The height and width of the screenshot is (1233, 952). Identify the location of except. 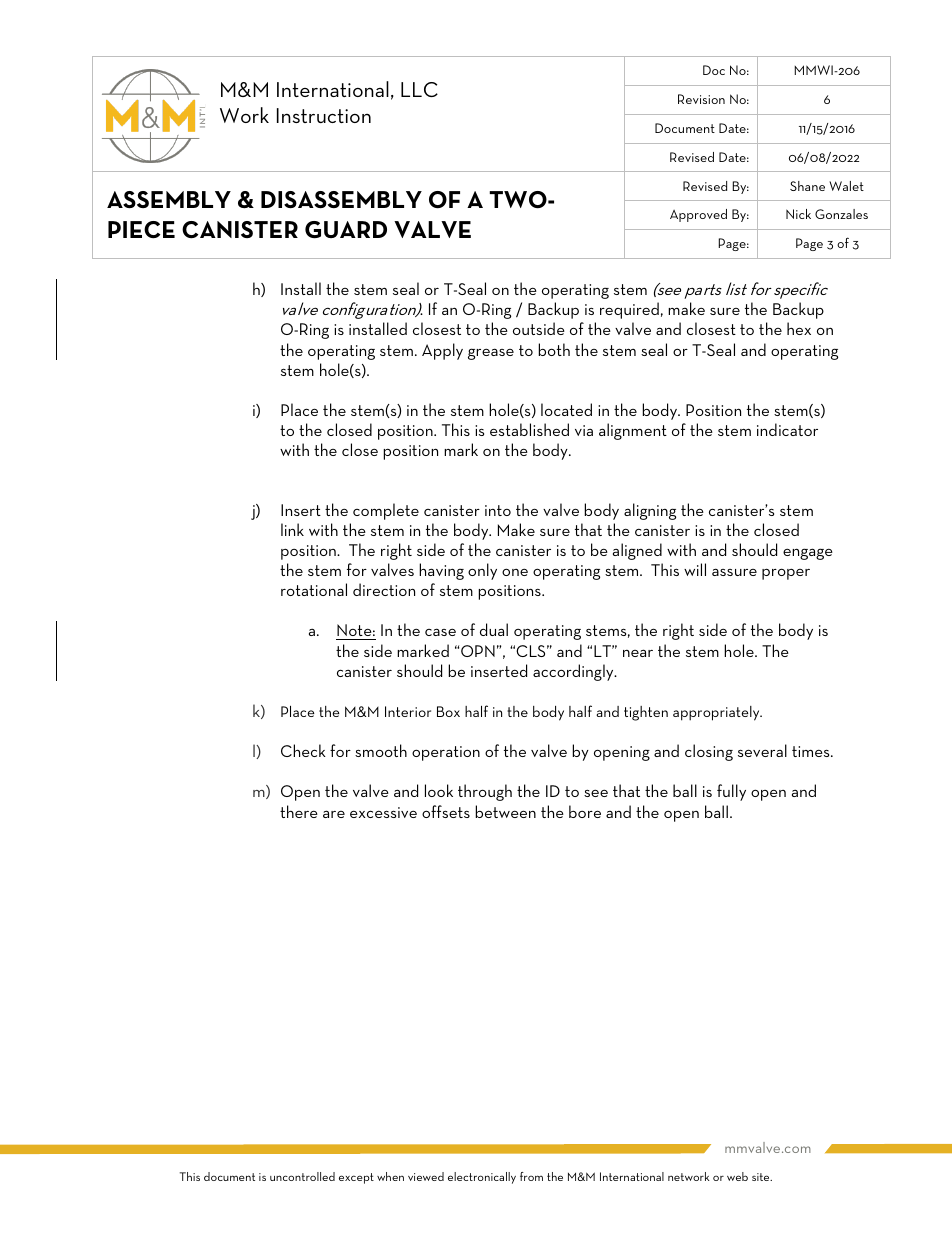
(356, 1178).
